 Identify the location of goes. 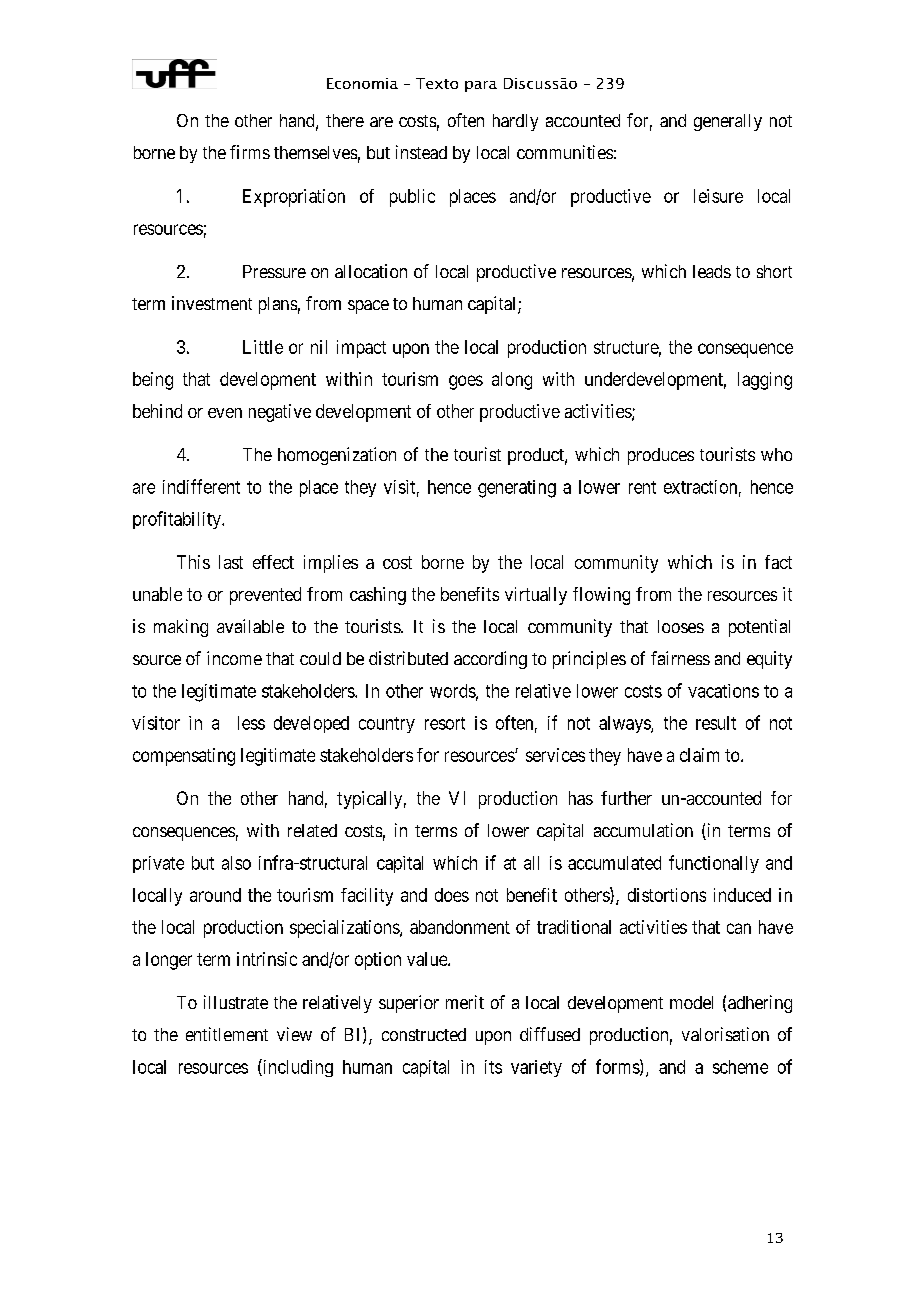
(466, 382).
